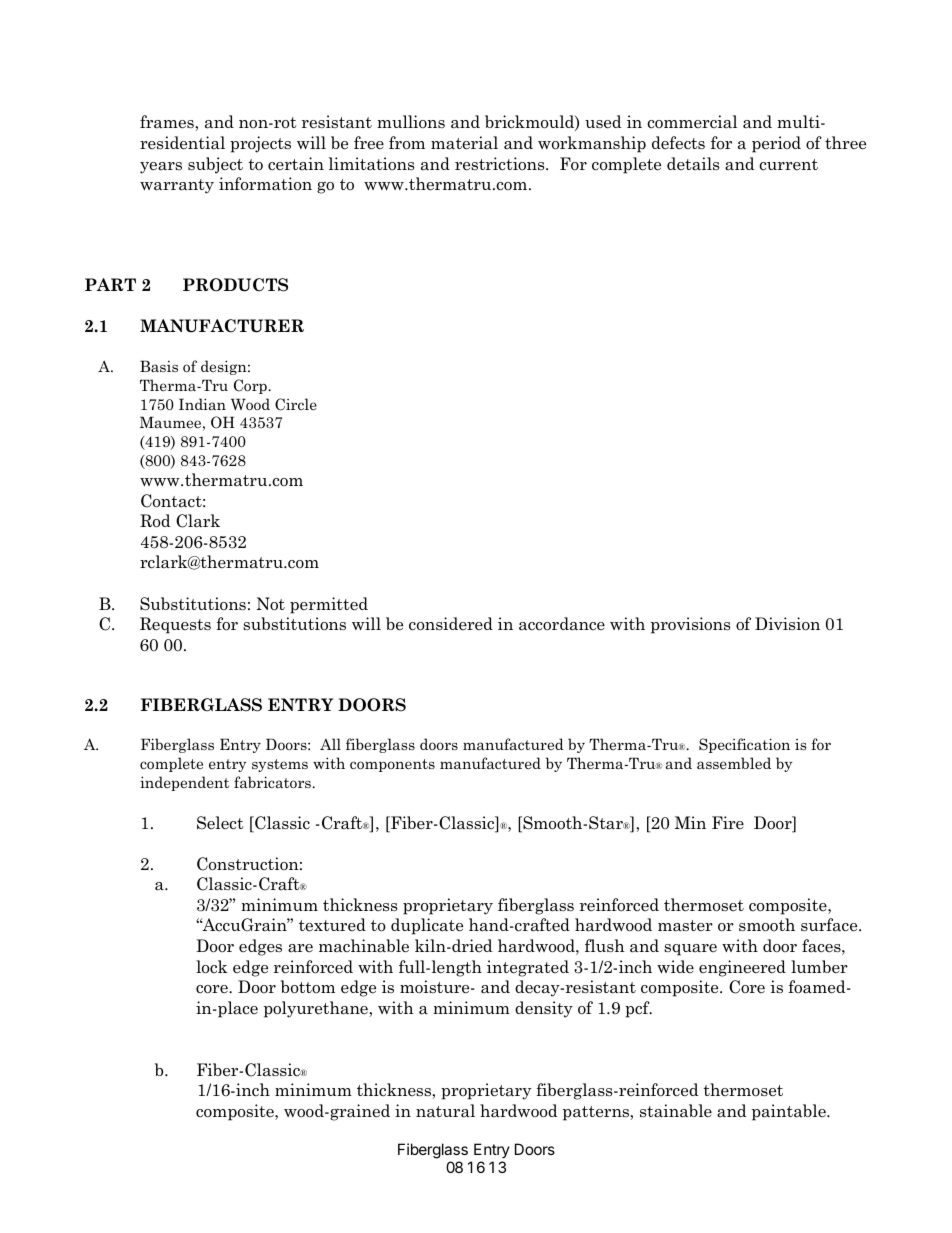 Image resolution: width=952 pixels, height=1233 pixels. I want to click on pcf, so click(638, 1009).
